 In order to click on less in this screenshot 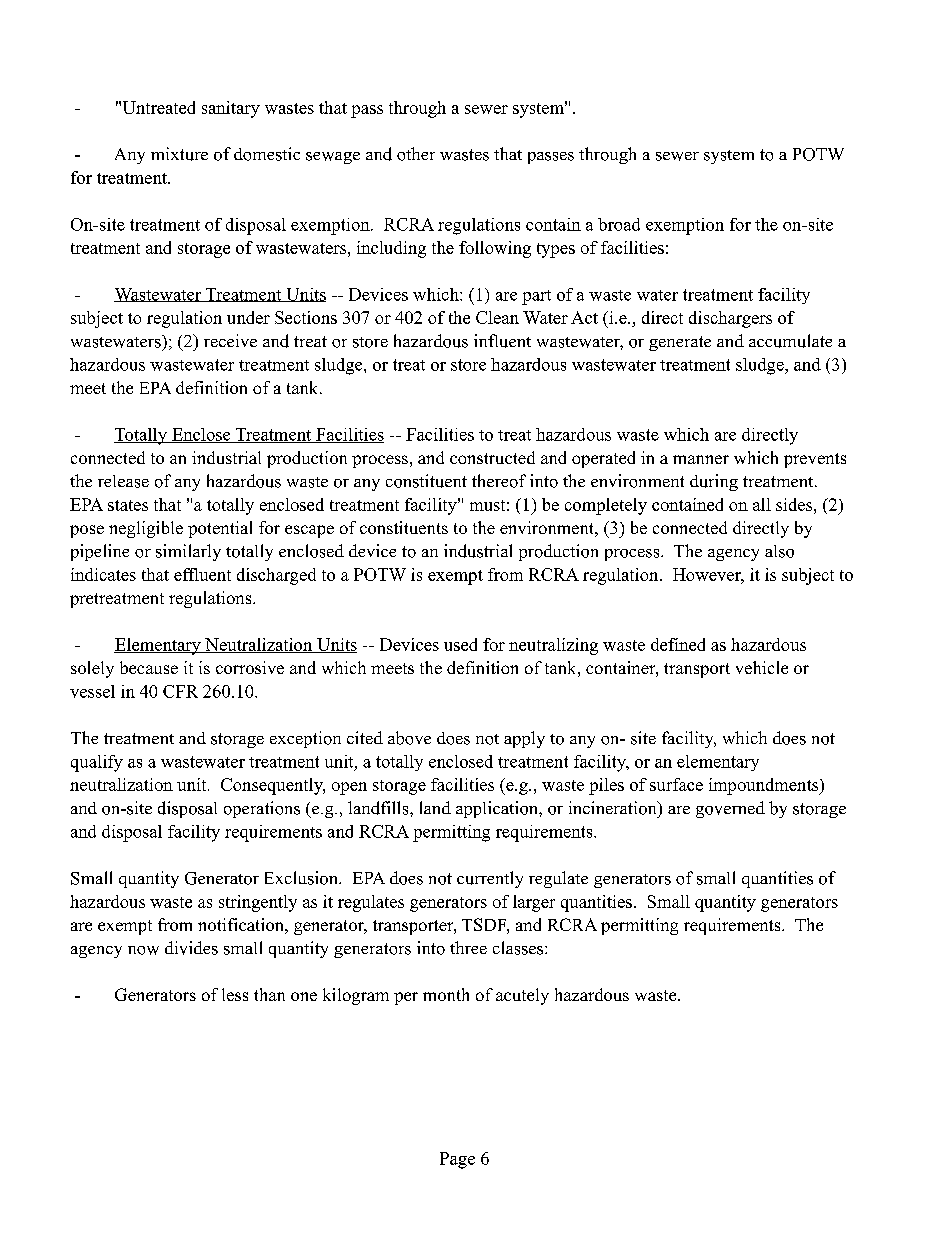, I will do `click(235, 994)`.
